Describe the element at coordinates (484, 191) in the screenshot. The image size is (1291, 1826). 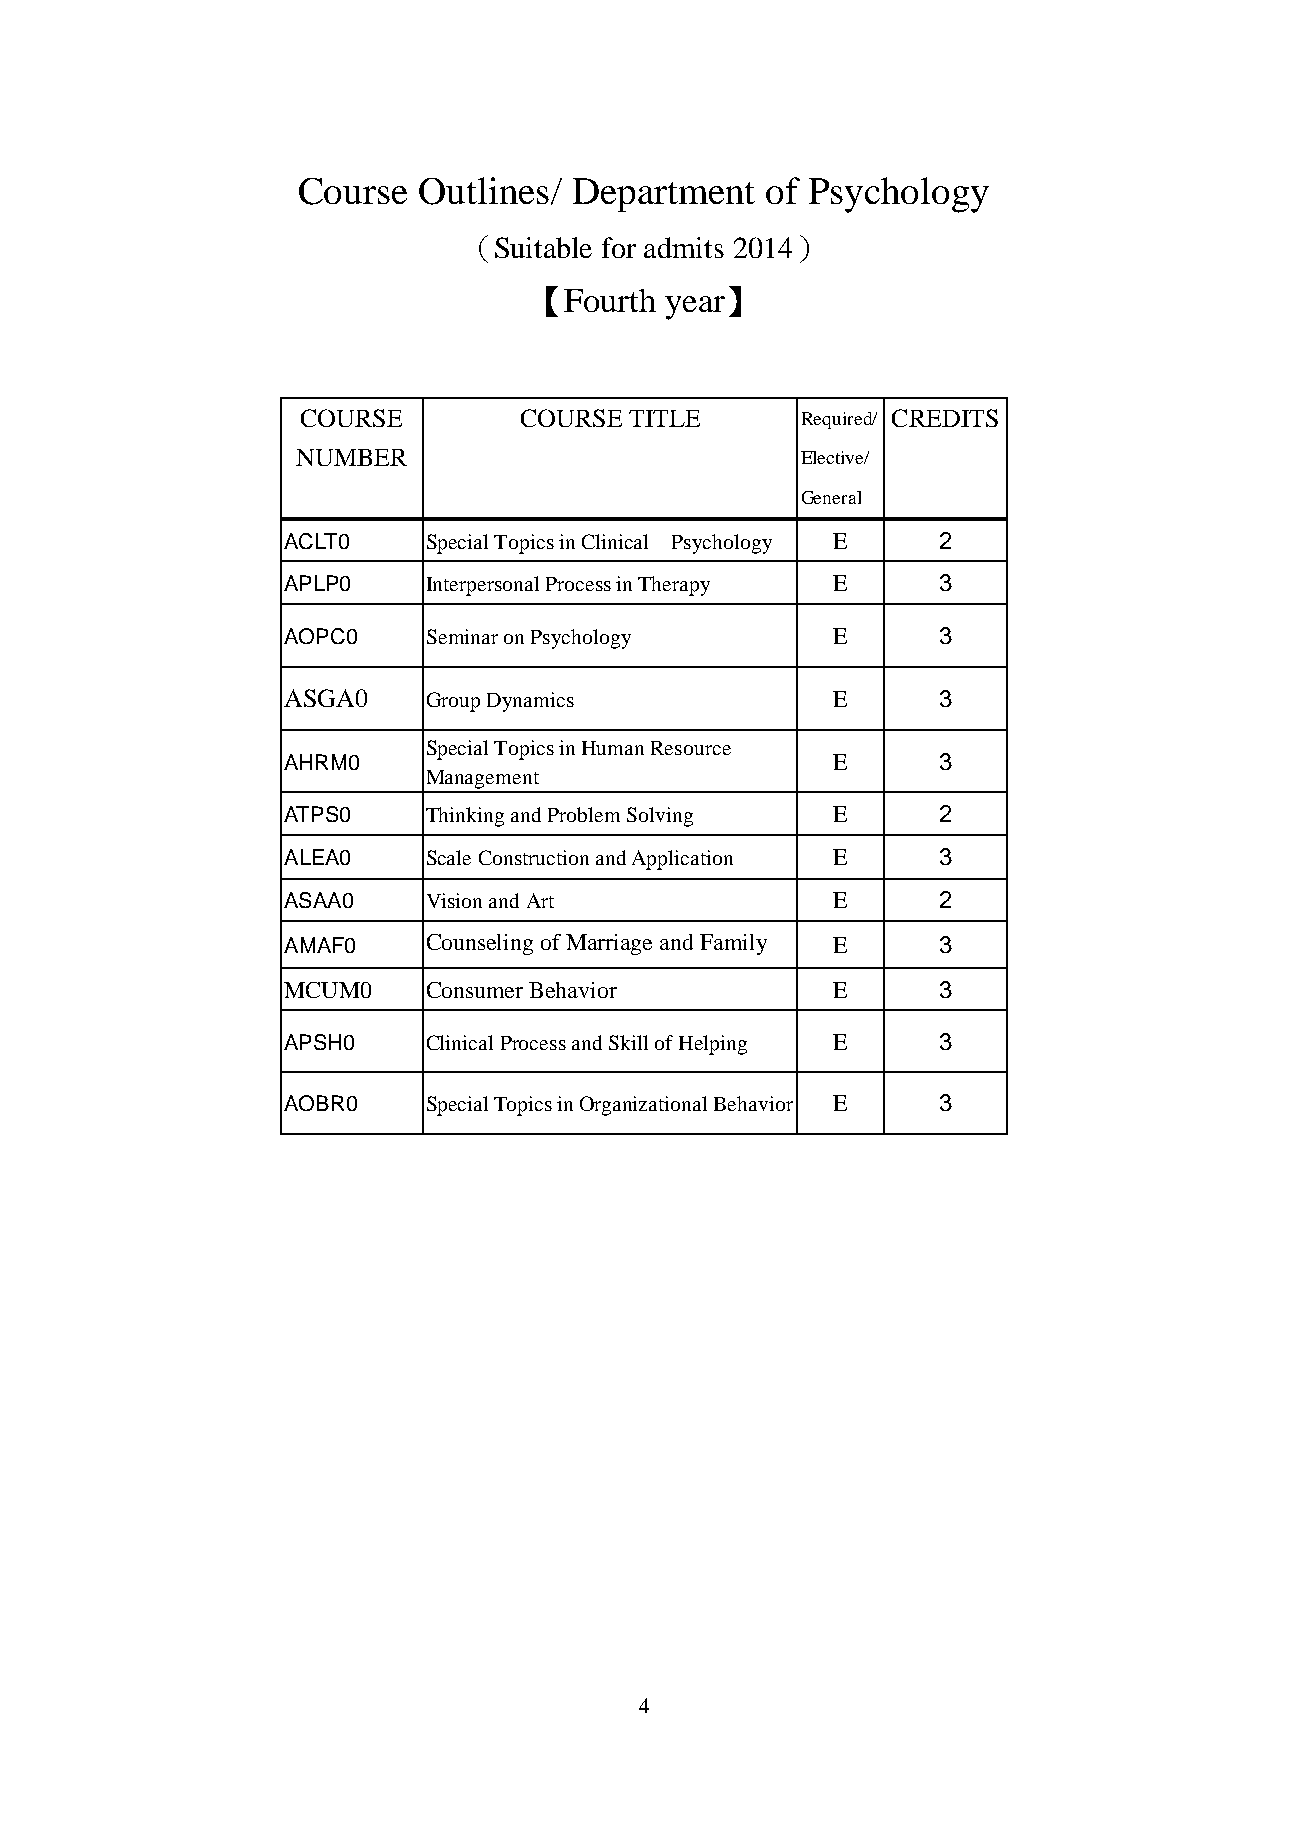
I see `Outlines` at that location.
